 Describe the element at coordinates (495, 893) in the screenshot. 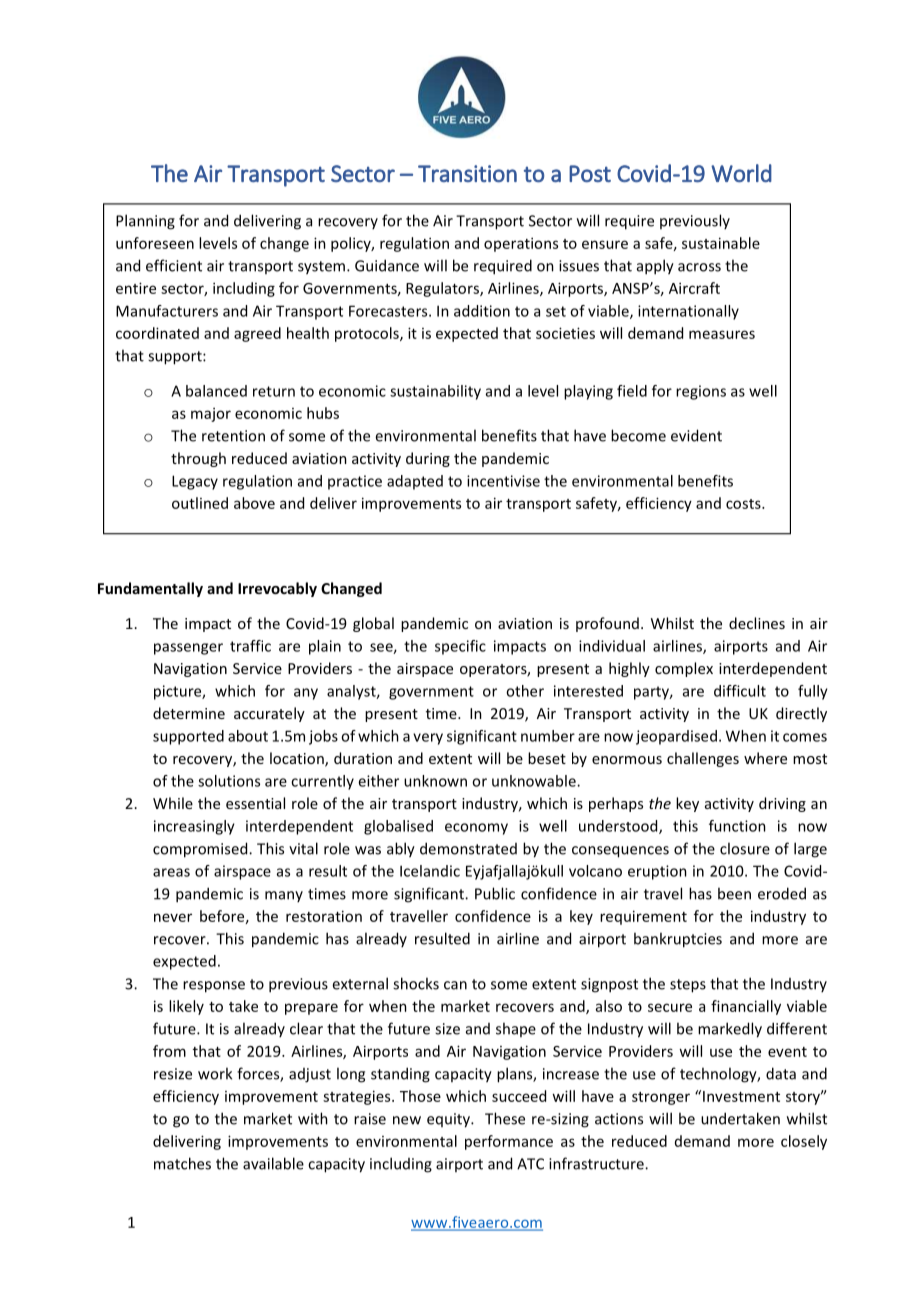

I see `Public` at that location.
